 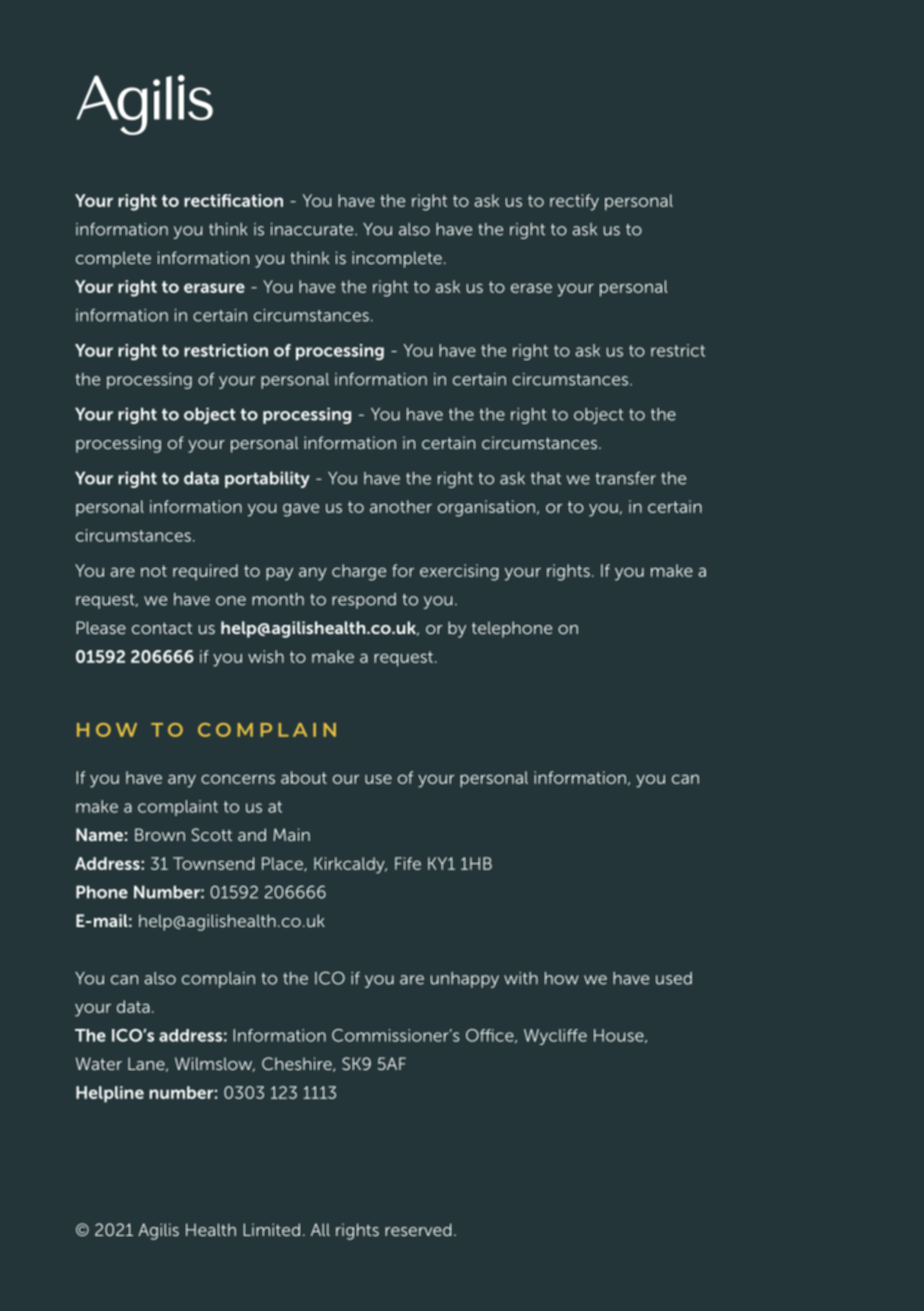 What do you see at coordinates (364, 601) in the screenshot?
I see `respond` at bounding box center [364, 601].
